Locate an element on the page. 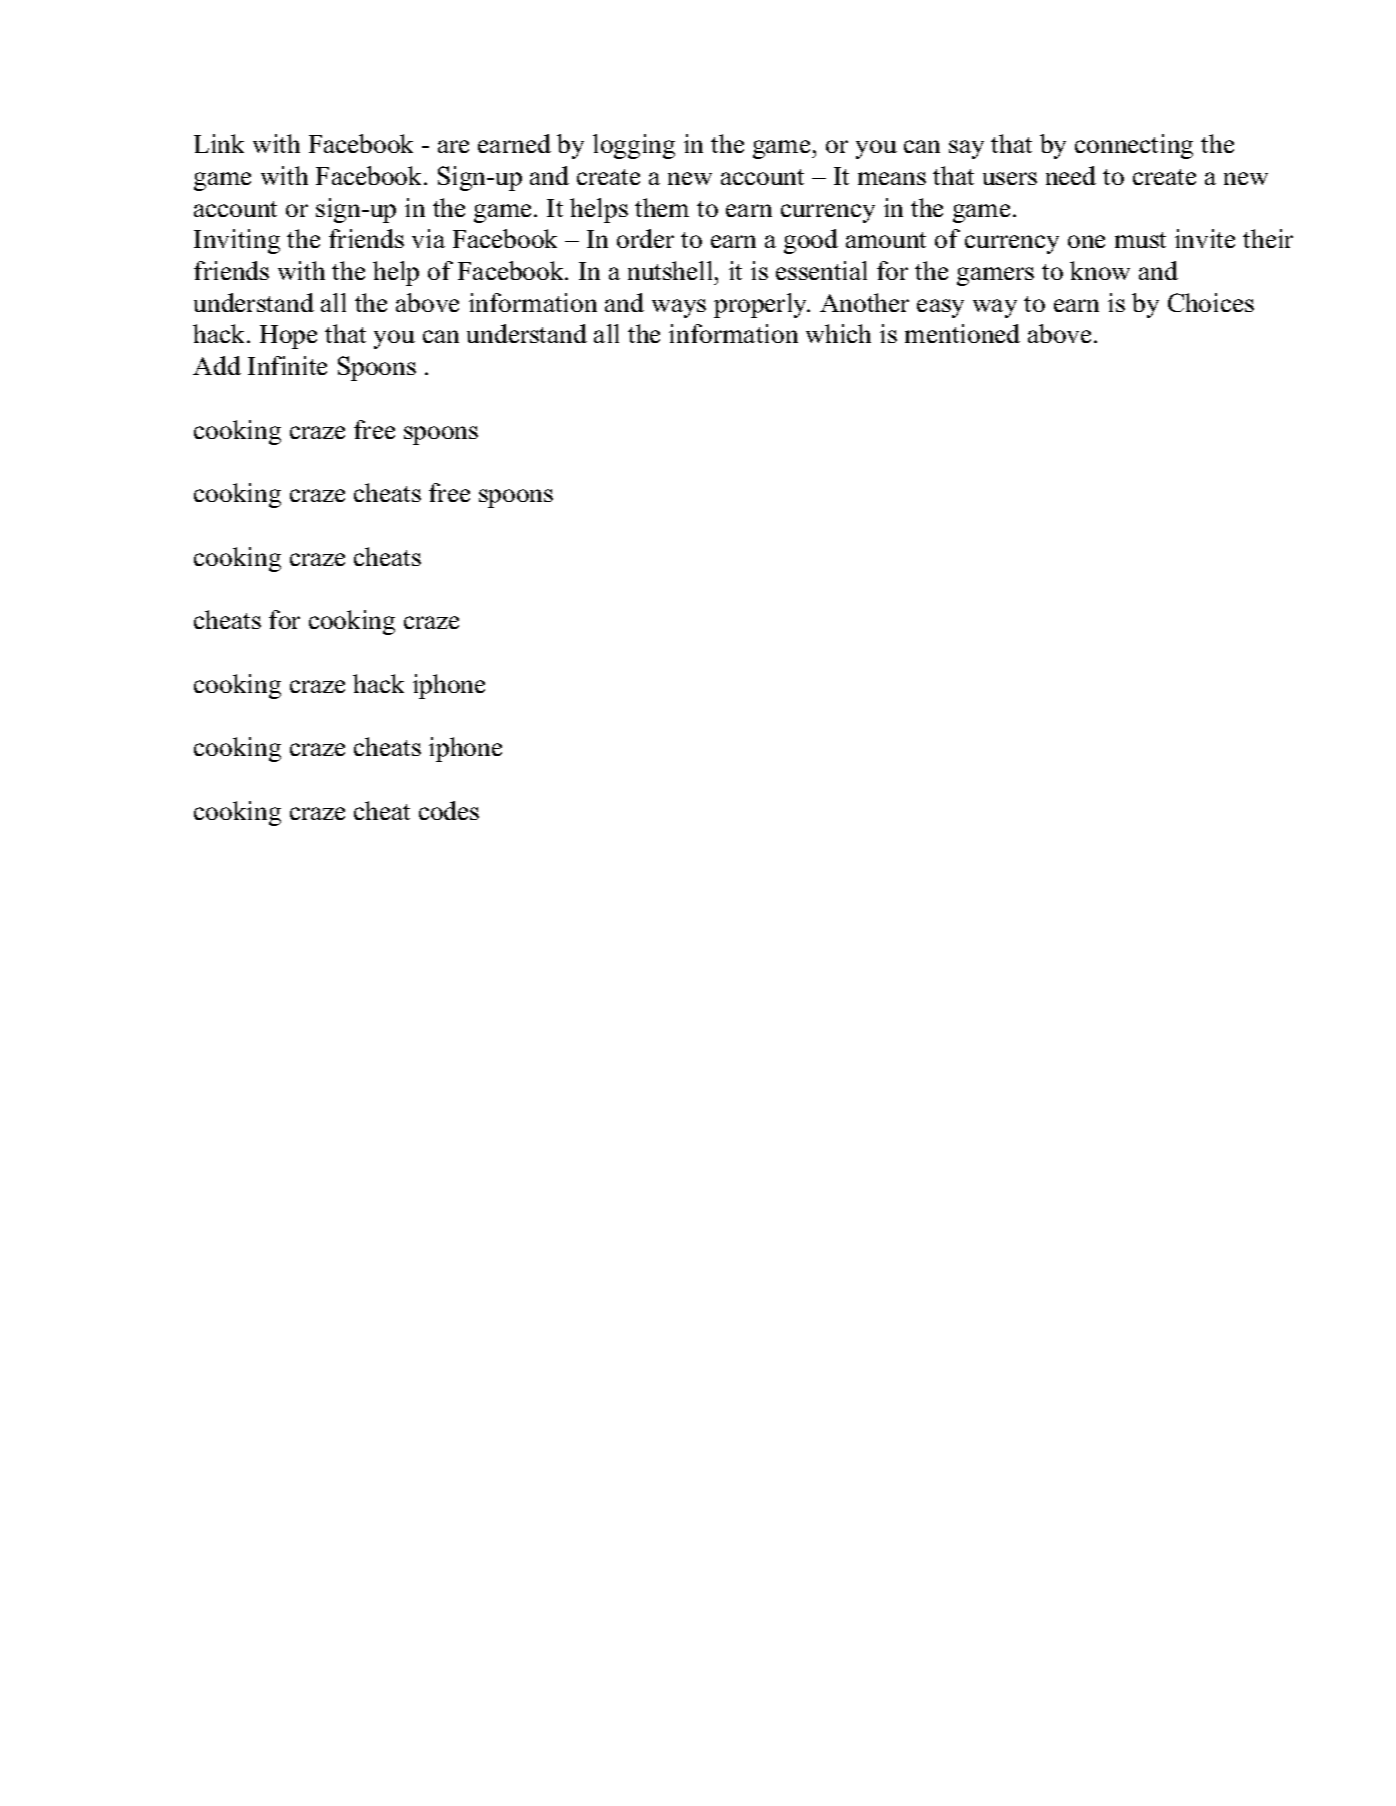 Image resolution: width=1396 pixels, height=1806 pixels. Add is located at coordinates (217, 365).
